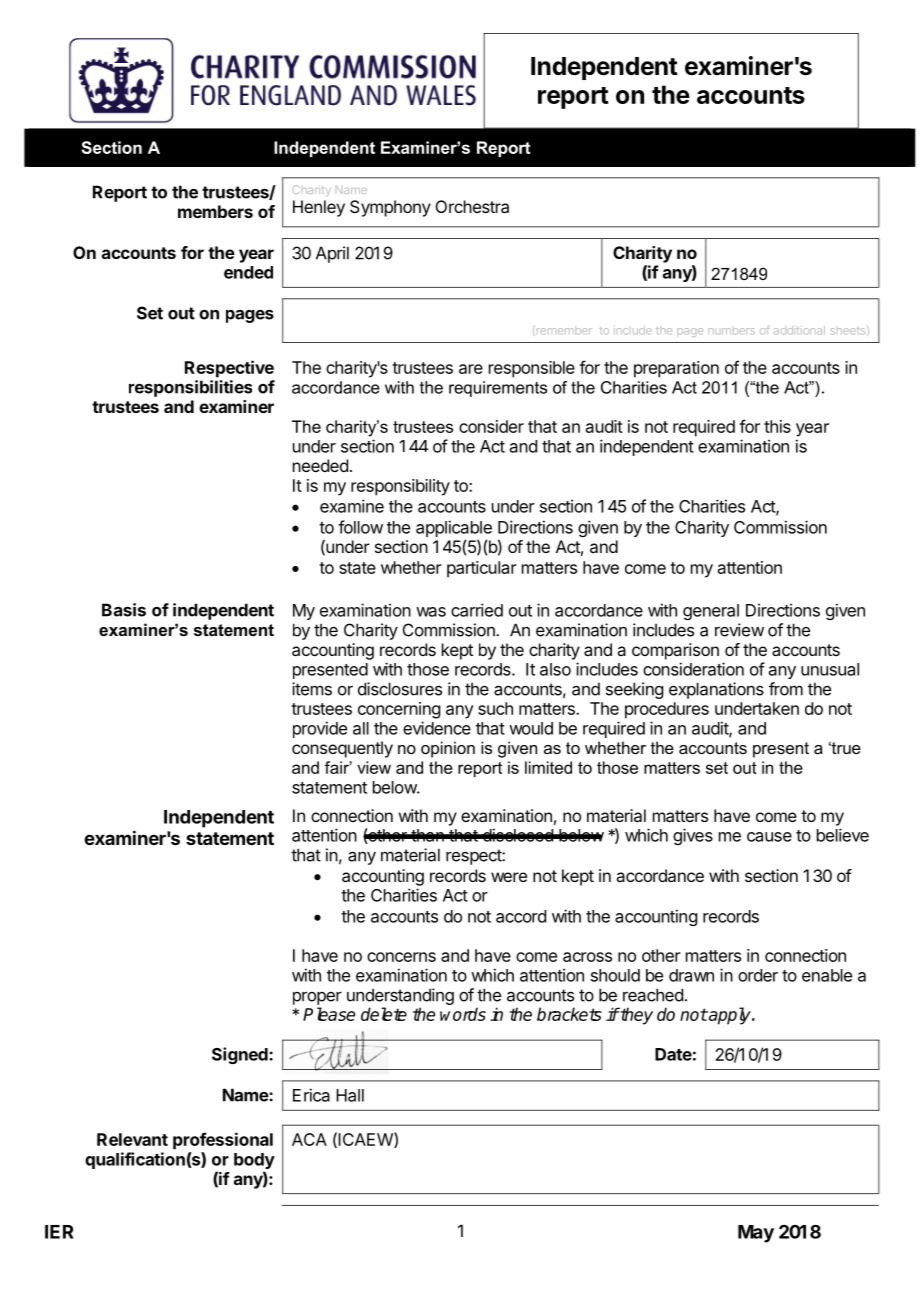 The height and width of the screenshot is (1308, 924). Describe the element at coordinates (215, 211) in the screenshot. I see `members` at that location.
